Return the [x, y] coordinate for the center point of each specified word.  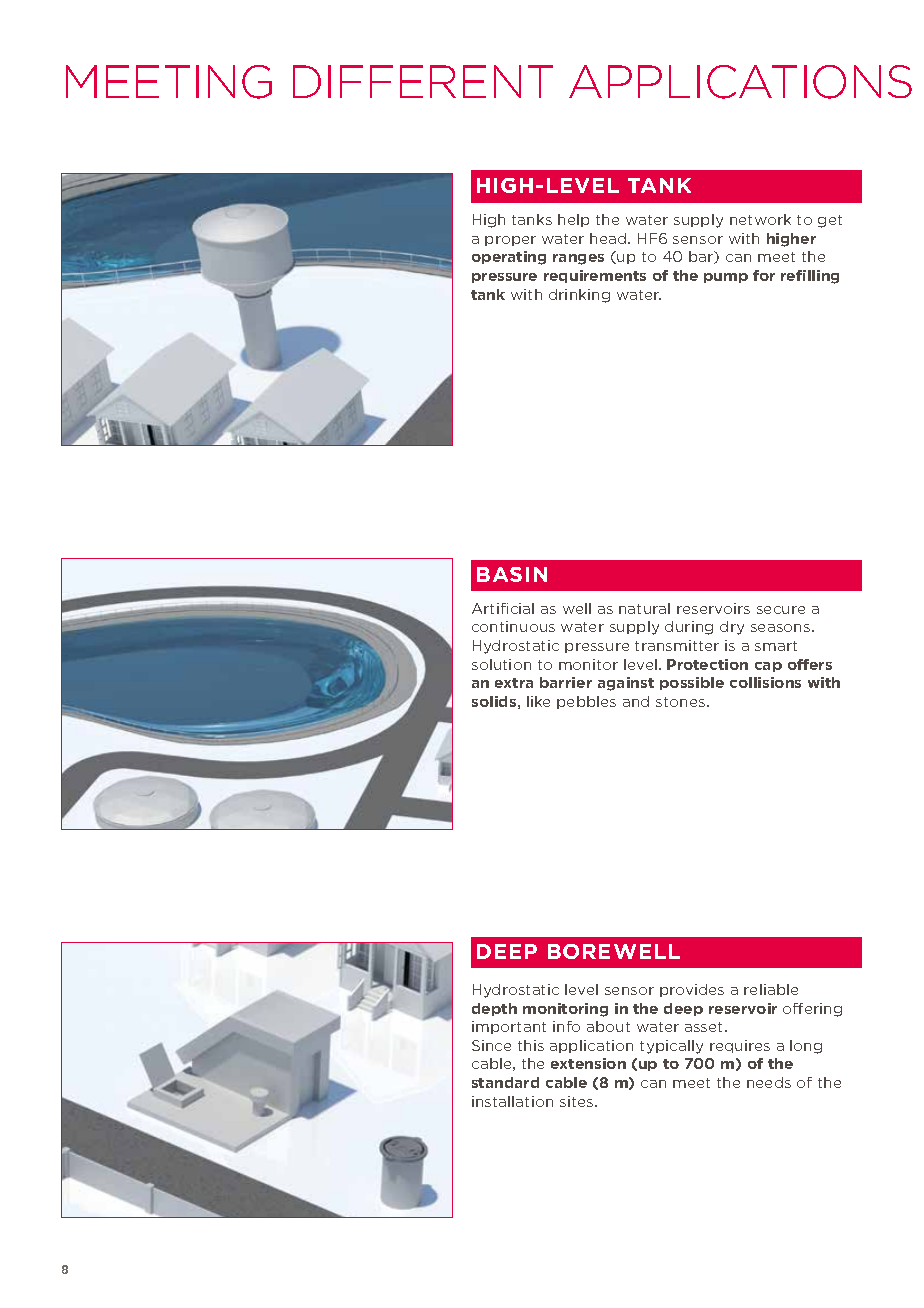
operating [509, 258]
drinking [579, 296]
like [538, 701]
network [760, 219]
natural [644, 608]
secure [781, 610]
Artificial [503, 608]
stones [682, 702]
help [573, 220]
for [764, 275]
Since [491, 1045]
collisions [765, 682]
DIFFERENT [423, 81]
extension [588, 1063]
